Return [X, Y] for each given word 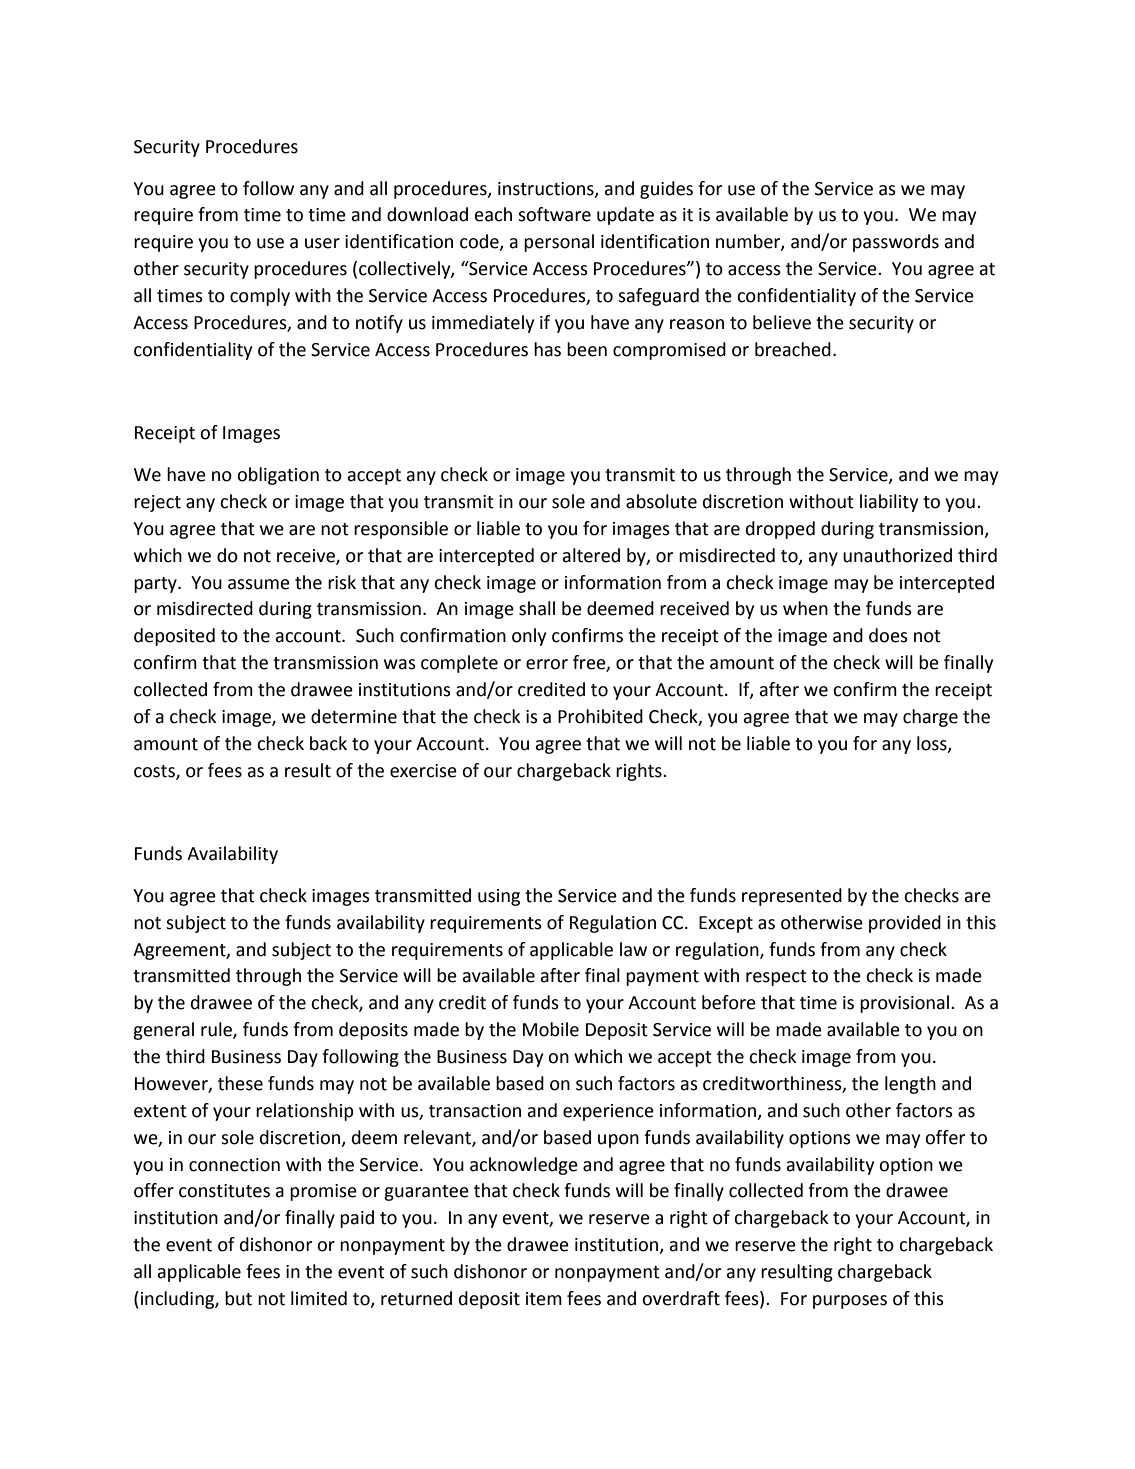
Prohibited [600, 716]
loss [933, 744]
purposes [850, 1302]
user [322, 243]
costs [155, 772]
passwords [896, 243]
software [554, 214]
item [544, 1299]
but [238, 1298]
